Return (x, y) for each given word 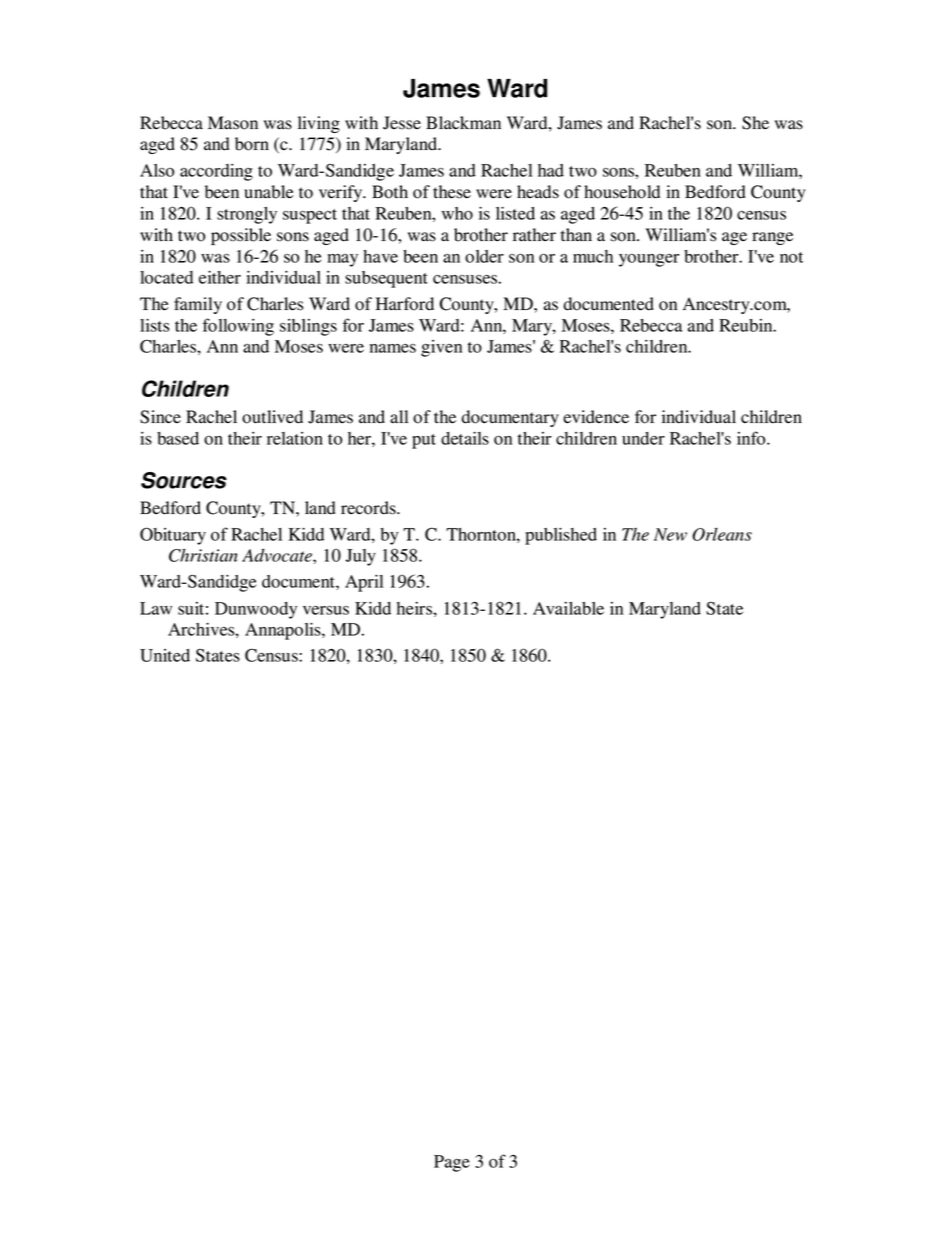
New (670, 534)
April (364, 583)
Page (452, 1163)
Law (156, 608)
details (465, 438)
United (165, 655)
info (752, 438)
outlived (272, 417)
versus (326, 610)
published (561, 536)
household (622, 192)
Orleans (722, 534)
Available (568, 608)
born (252, 144)
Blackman (463, 123)
